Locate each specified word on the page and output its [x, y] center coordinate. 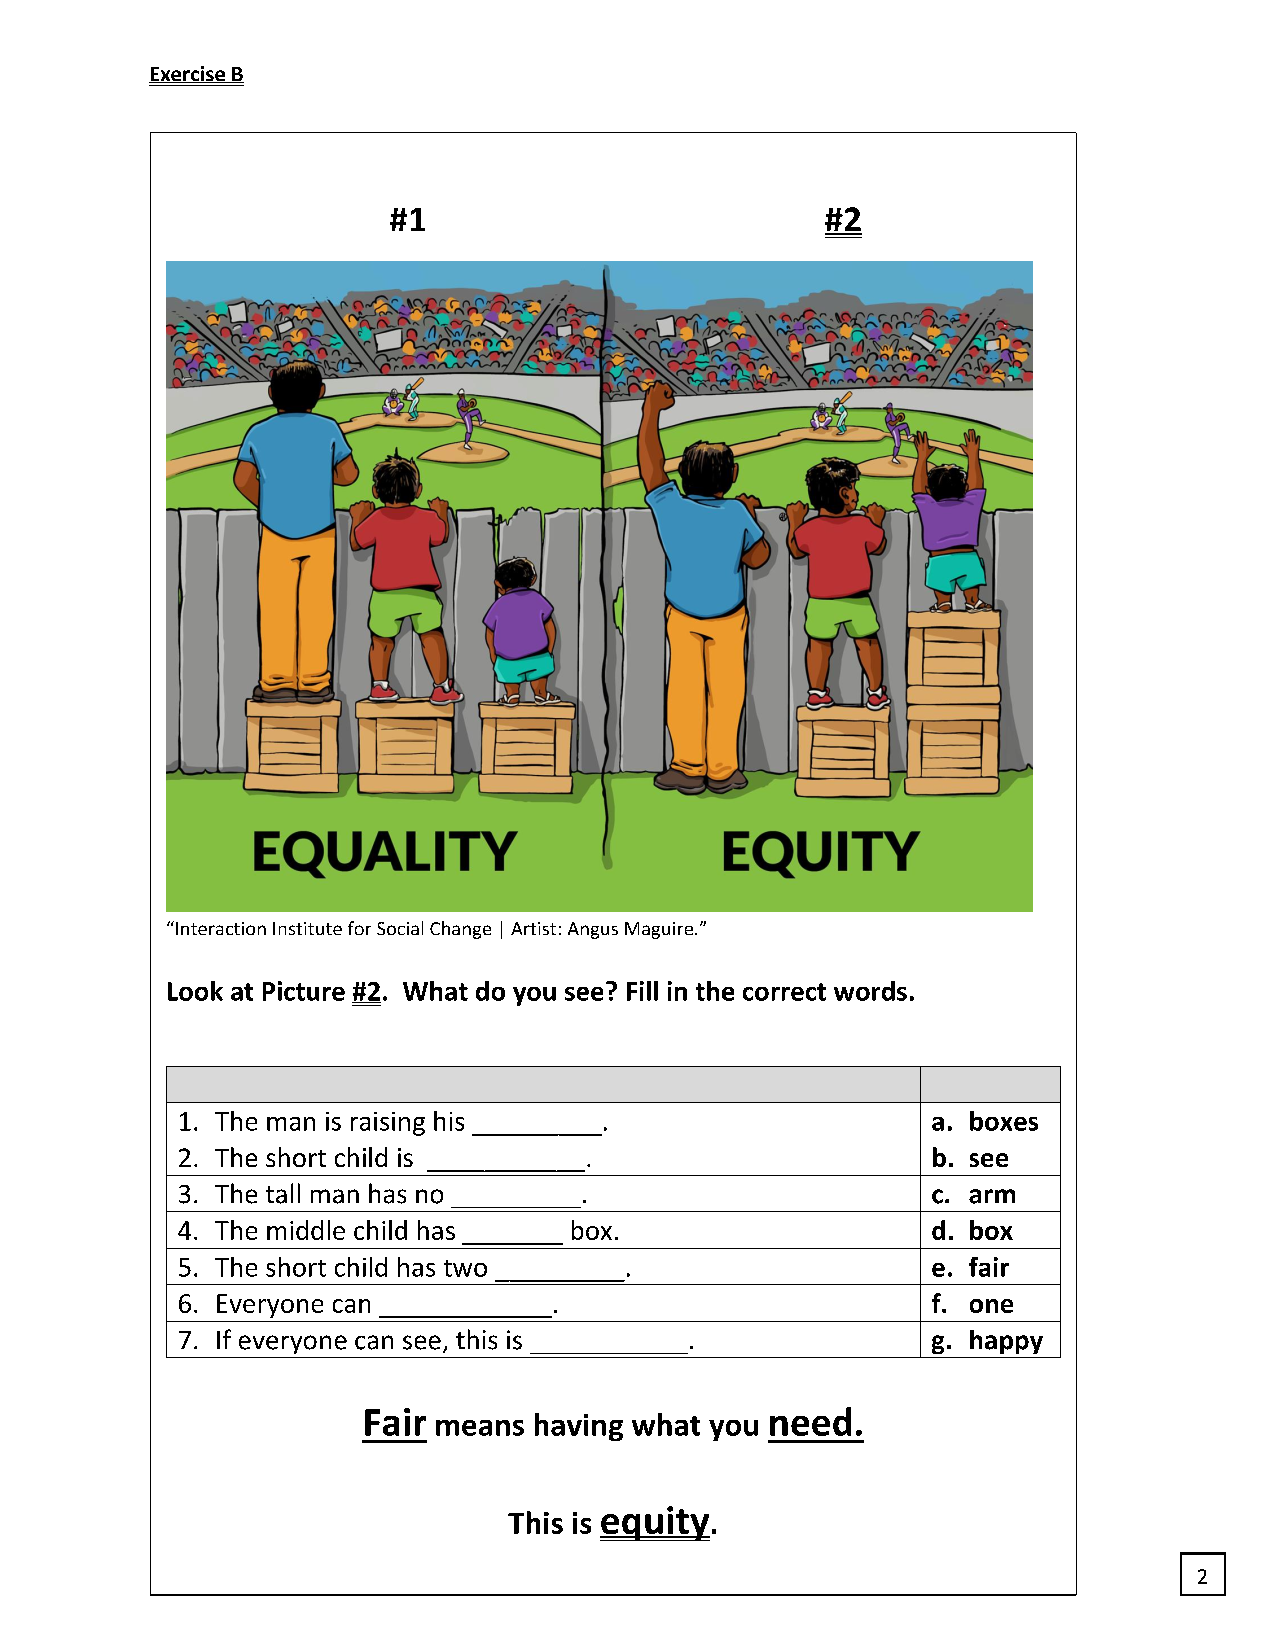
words [870, 991]
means [480, 1428]
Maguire [659, 930]
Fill [642, 991]
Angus [593, 930]
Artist [533, 928]
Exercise [188, 74]
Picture [304, 991]
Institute [307, 928]
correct [784, 992]
